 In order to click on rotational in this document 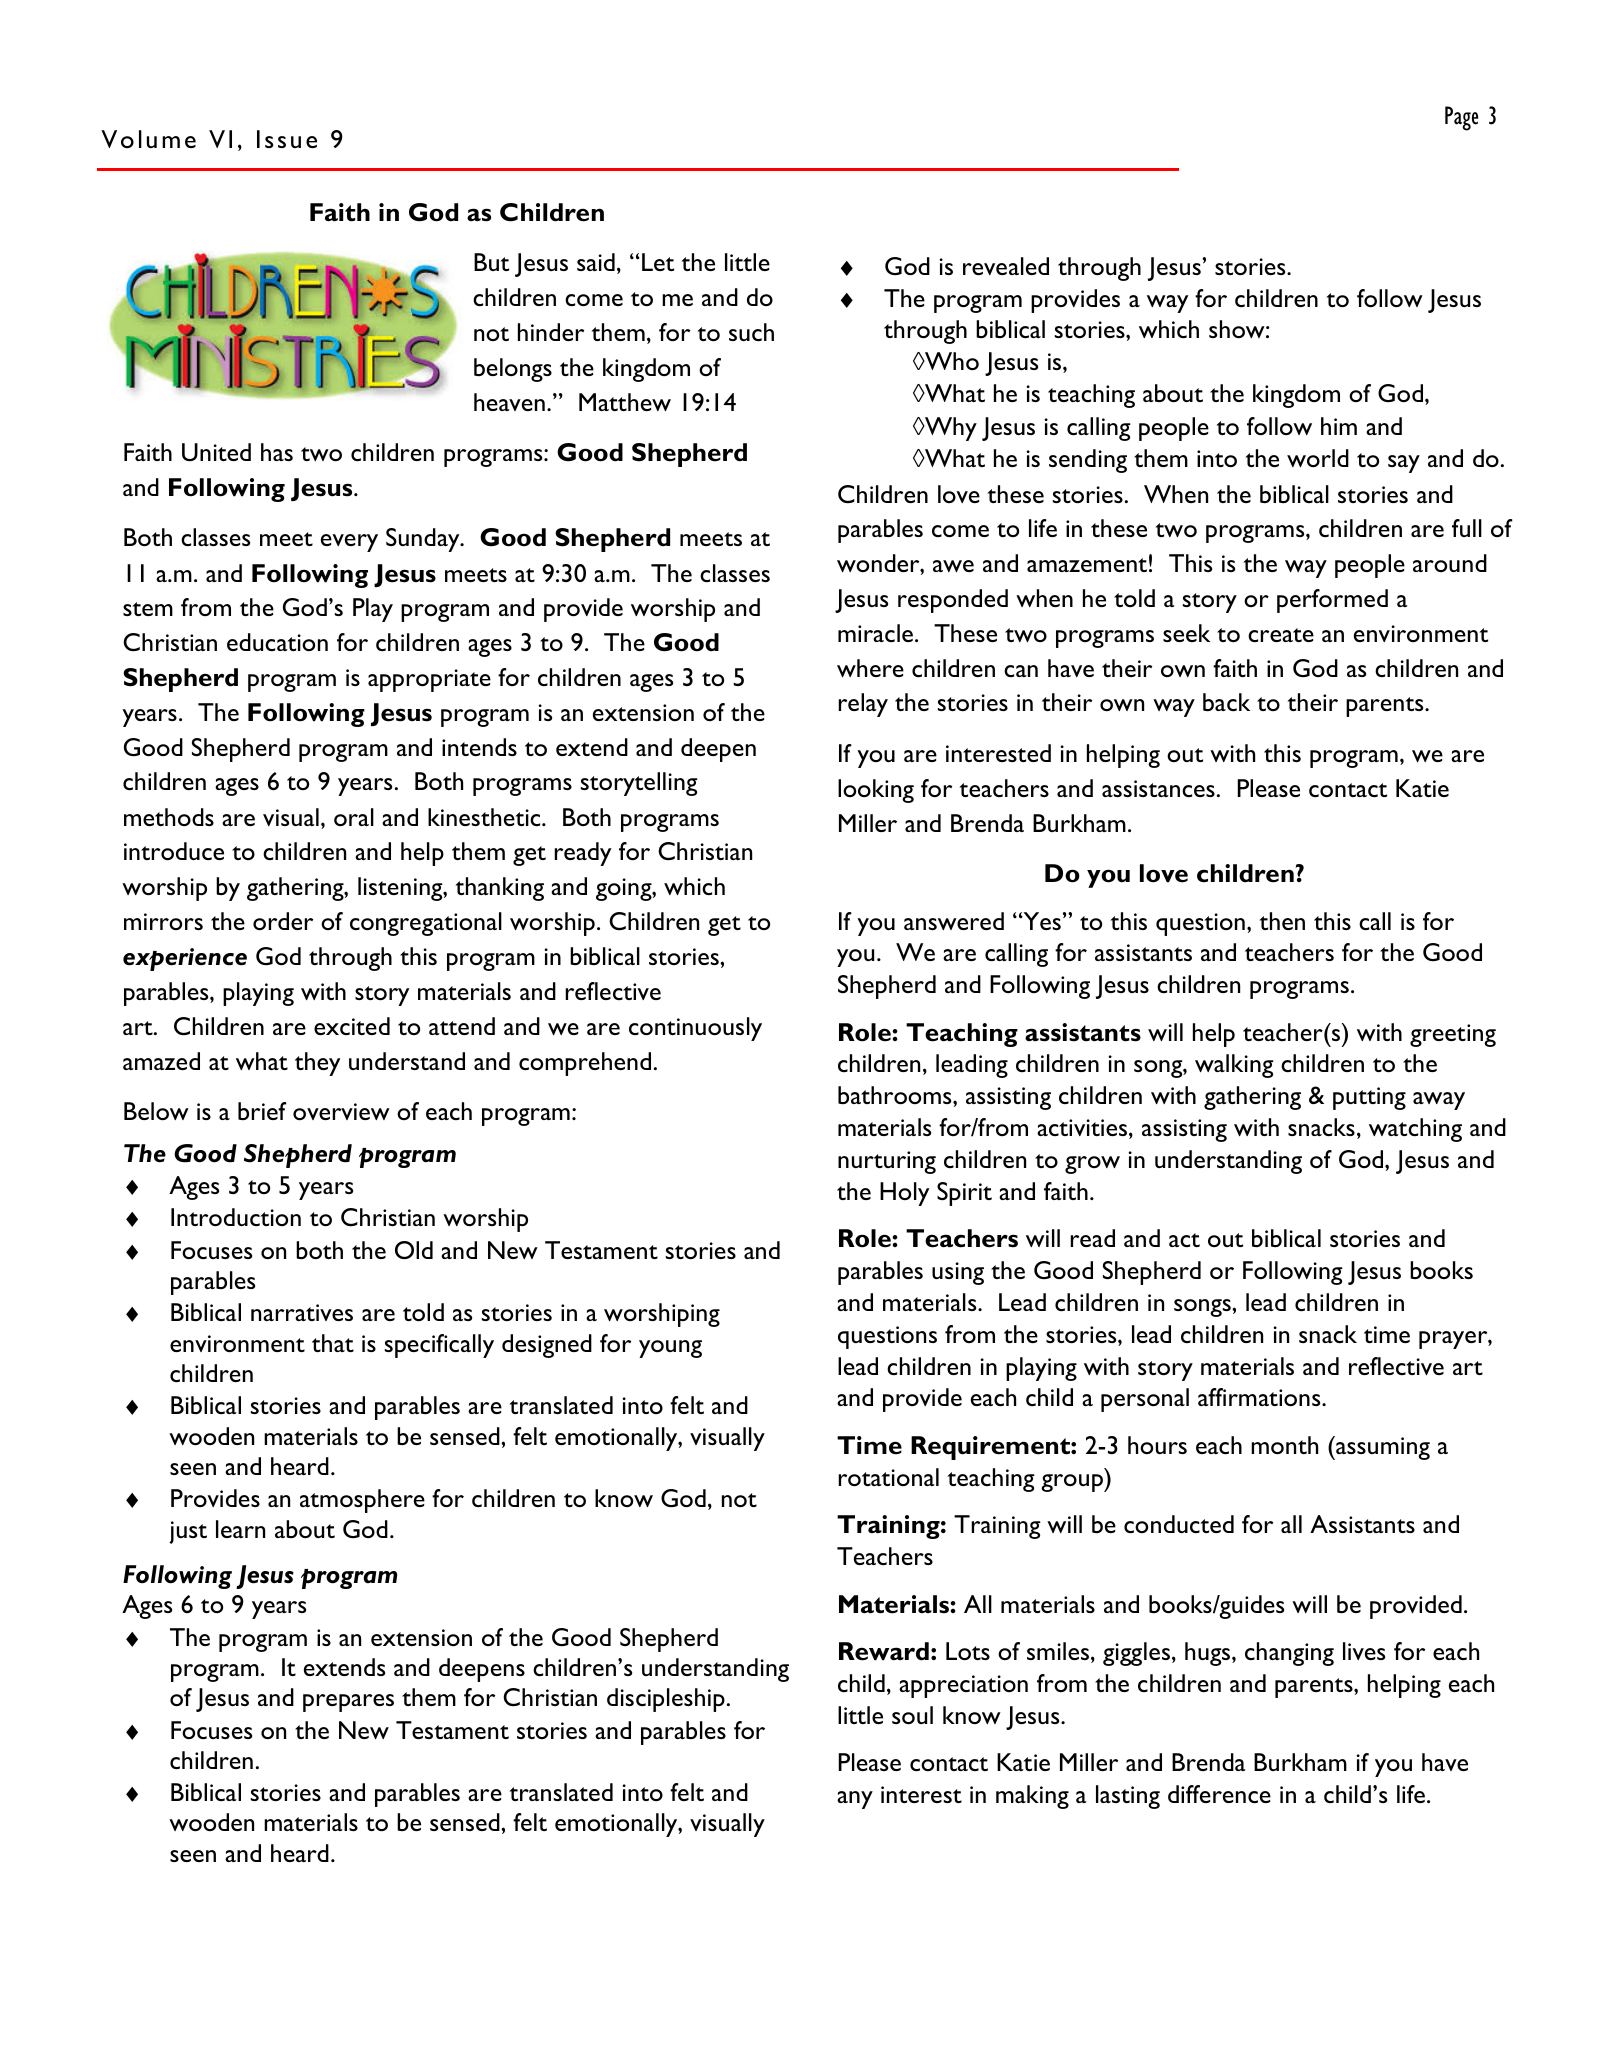, I will do `click(888, 1477)`.
